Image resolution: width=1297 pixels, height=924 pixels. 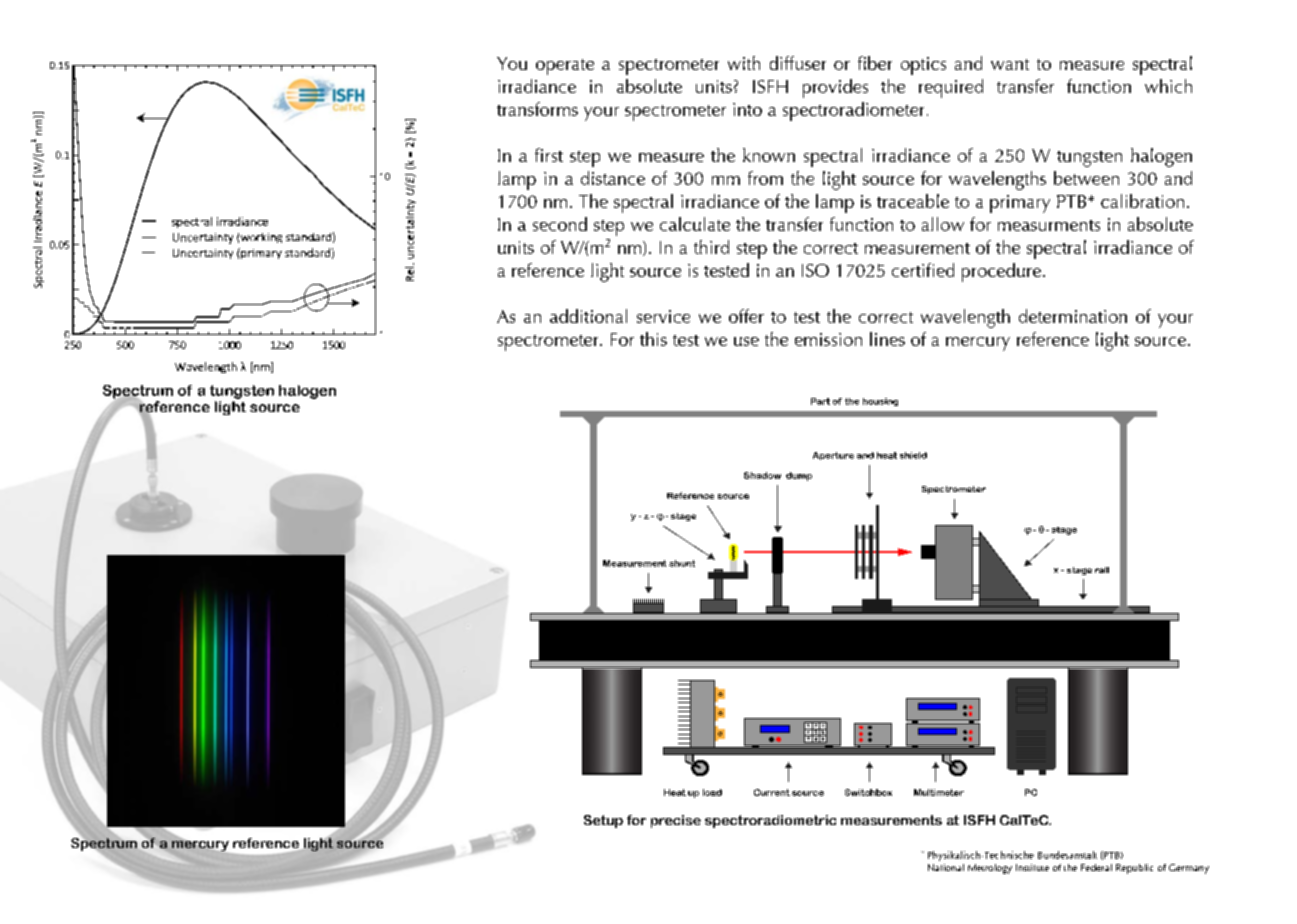 I want to click on determination, so click(x=1073, y=316).
